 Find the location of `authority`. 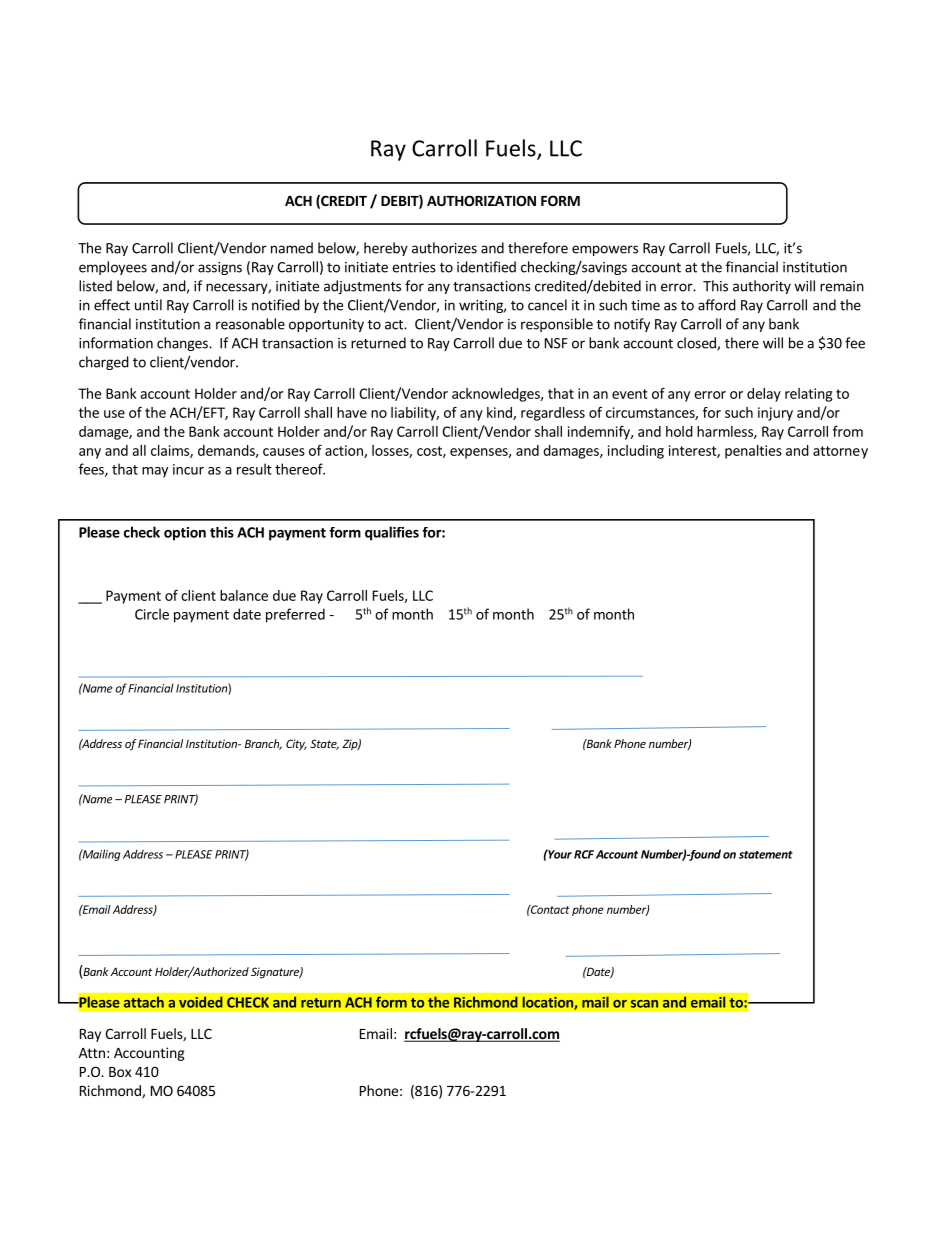

authority is located at coordinates (762, 287).
